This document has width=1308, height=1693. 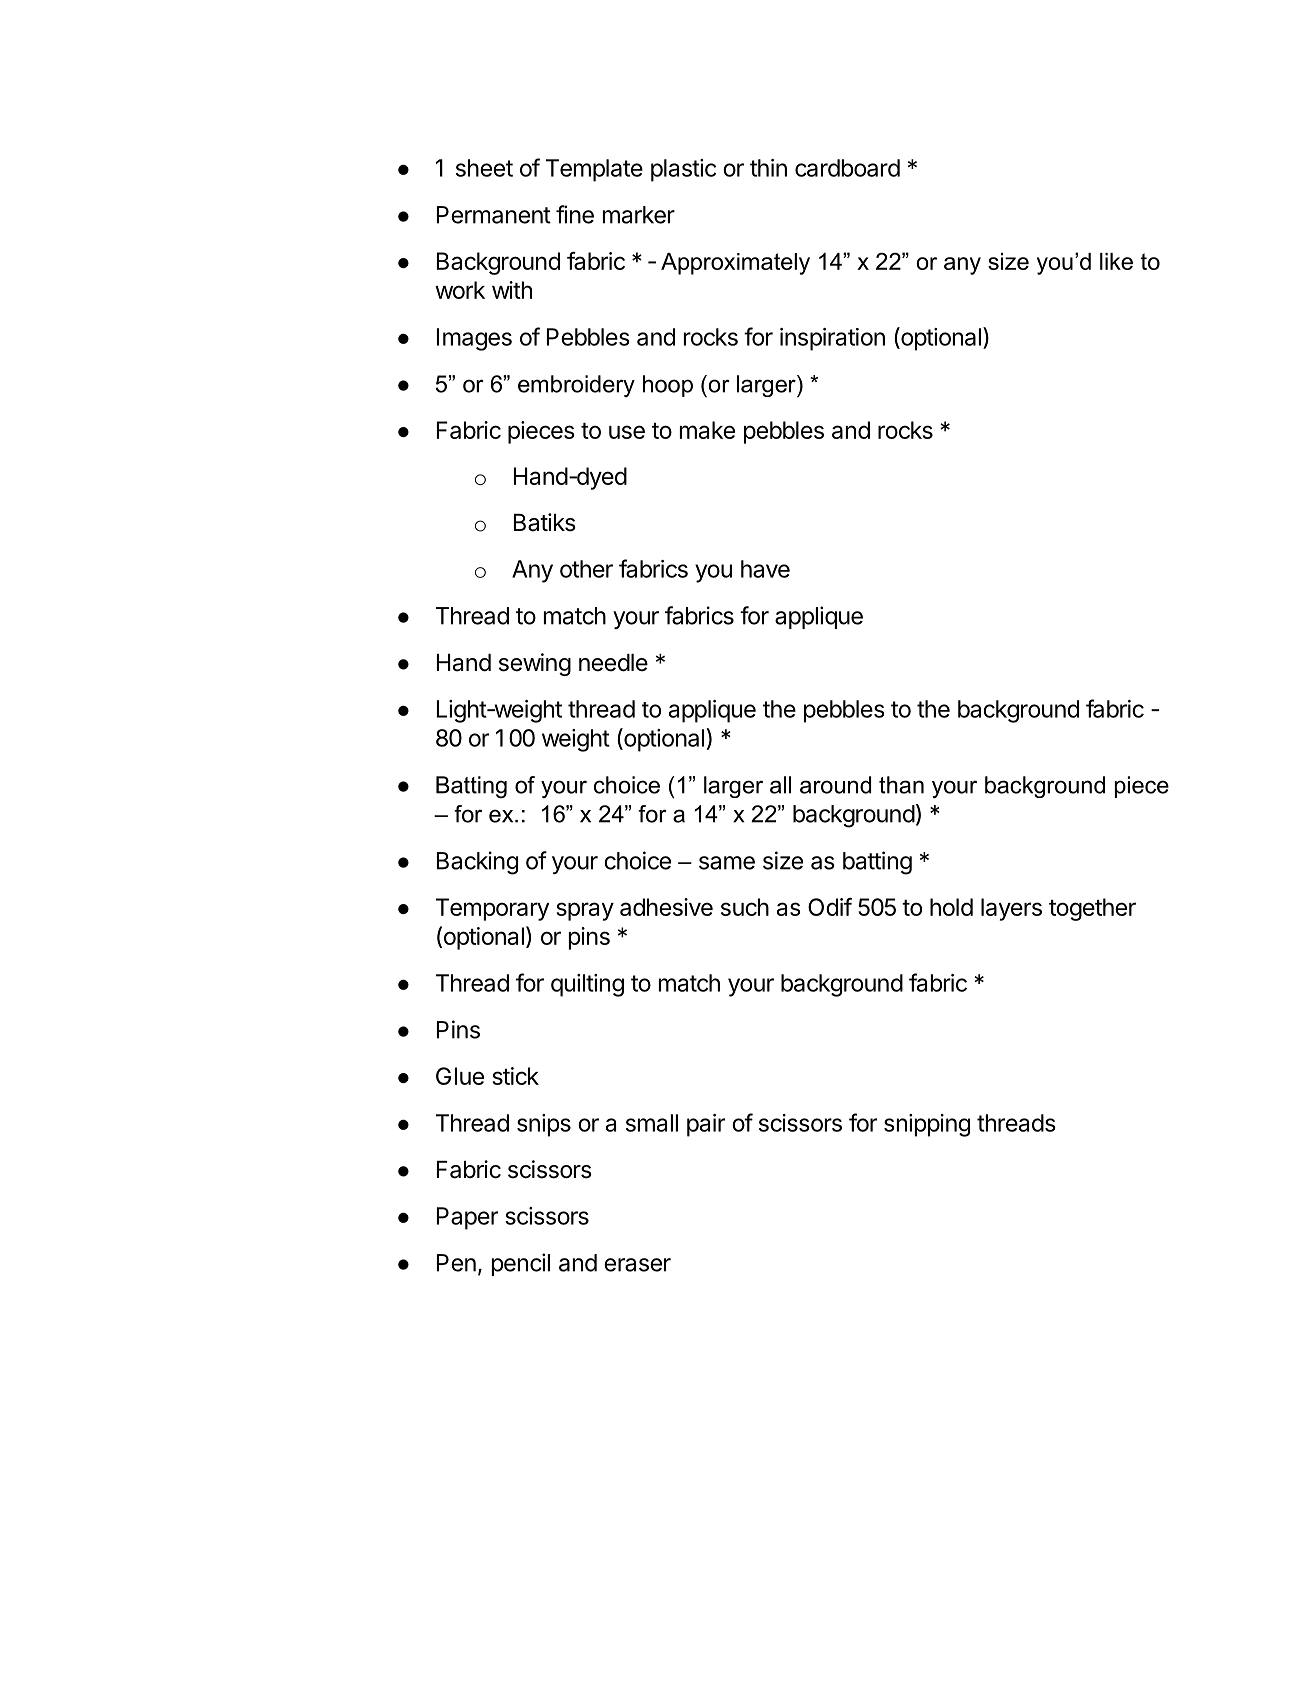 What do you see at coordinates (1011, 909) in the document?
I see `layers` at bounding box center [1011, 909].
